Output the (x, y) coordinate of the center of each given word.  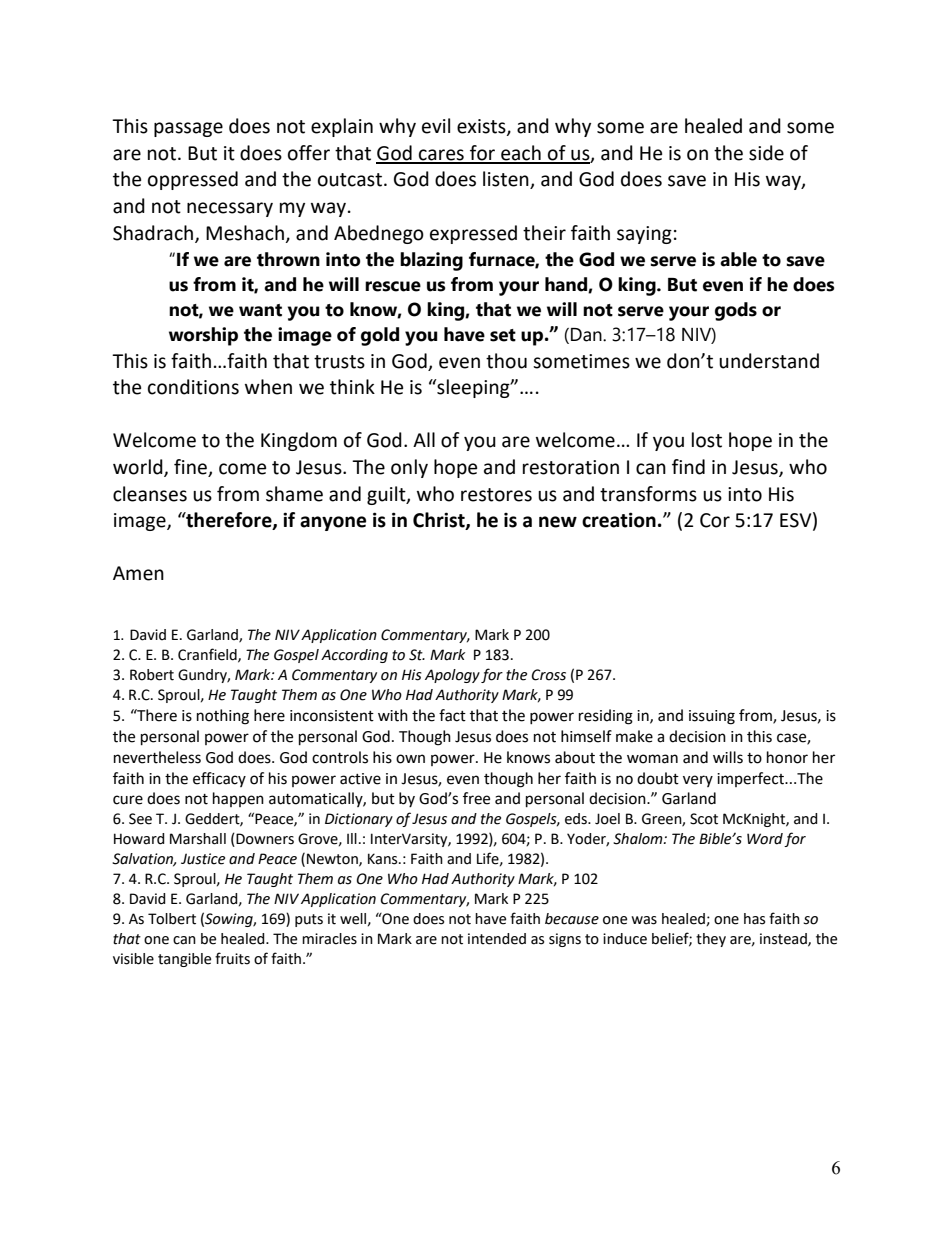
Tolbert (172, 919)
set (503, 335)
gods (736, 311)
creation (619, 520)
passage (188, 129)
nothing (223, 717)
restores (496, 495)
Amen (138, 573)
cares (441, 156)
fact (452, 715)
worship (203, 336)
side (766, 153)
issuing (712, 717)
